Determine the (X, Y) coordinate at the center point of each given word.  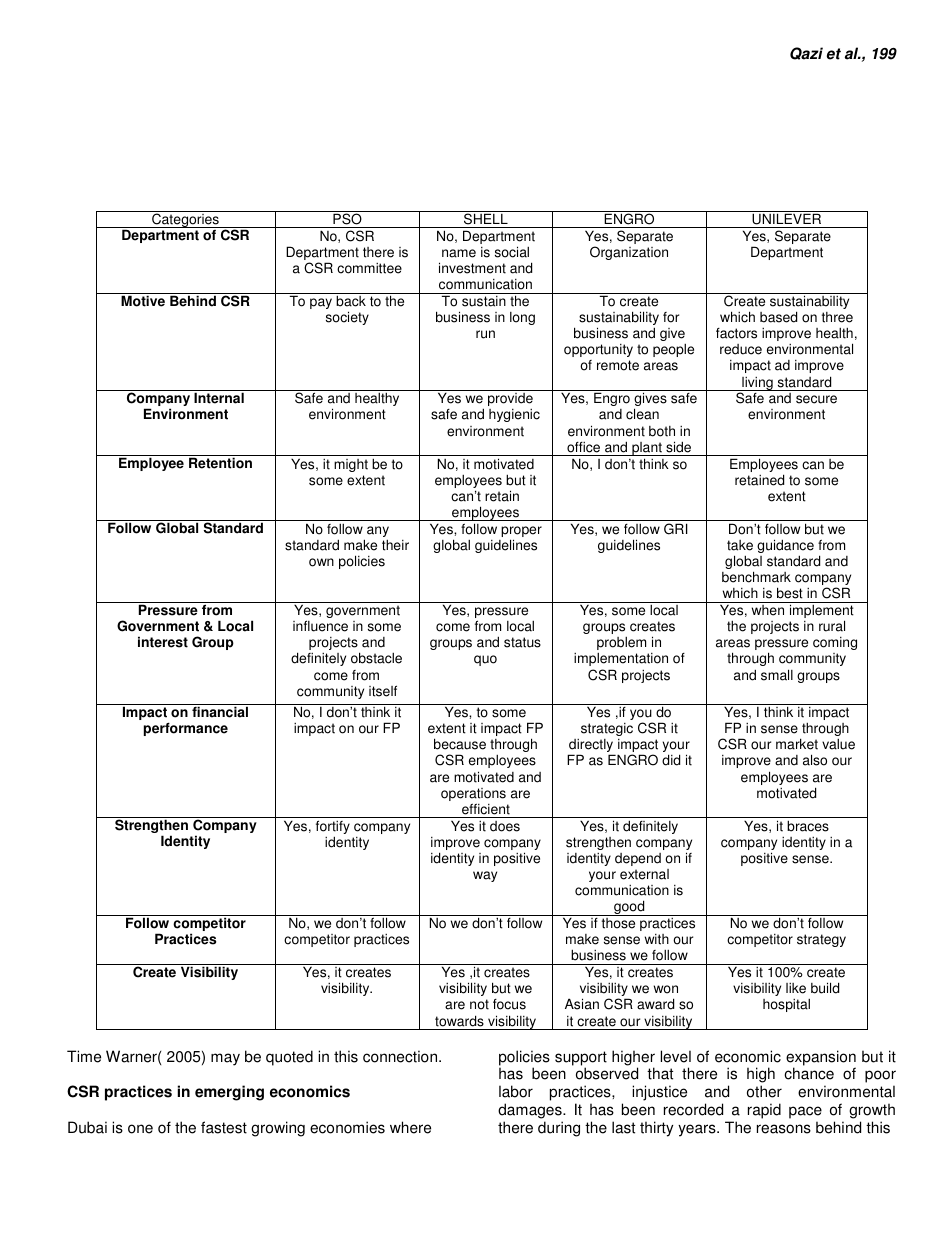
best (790, 593)
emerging (229, 1093)
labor (516, 1091)
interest (163, 642)
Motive (143, 300)
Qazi (806, 53)
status (522, 642)
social (512, 252)
